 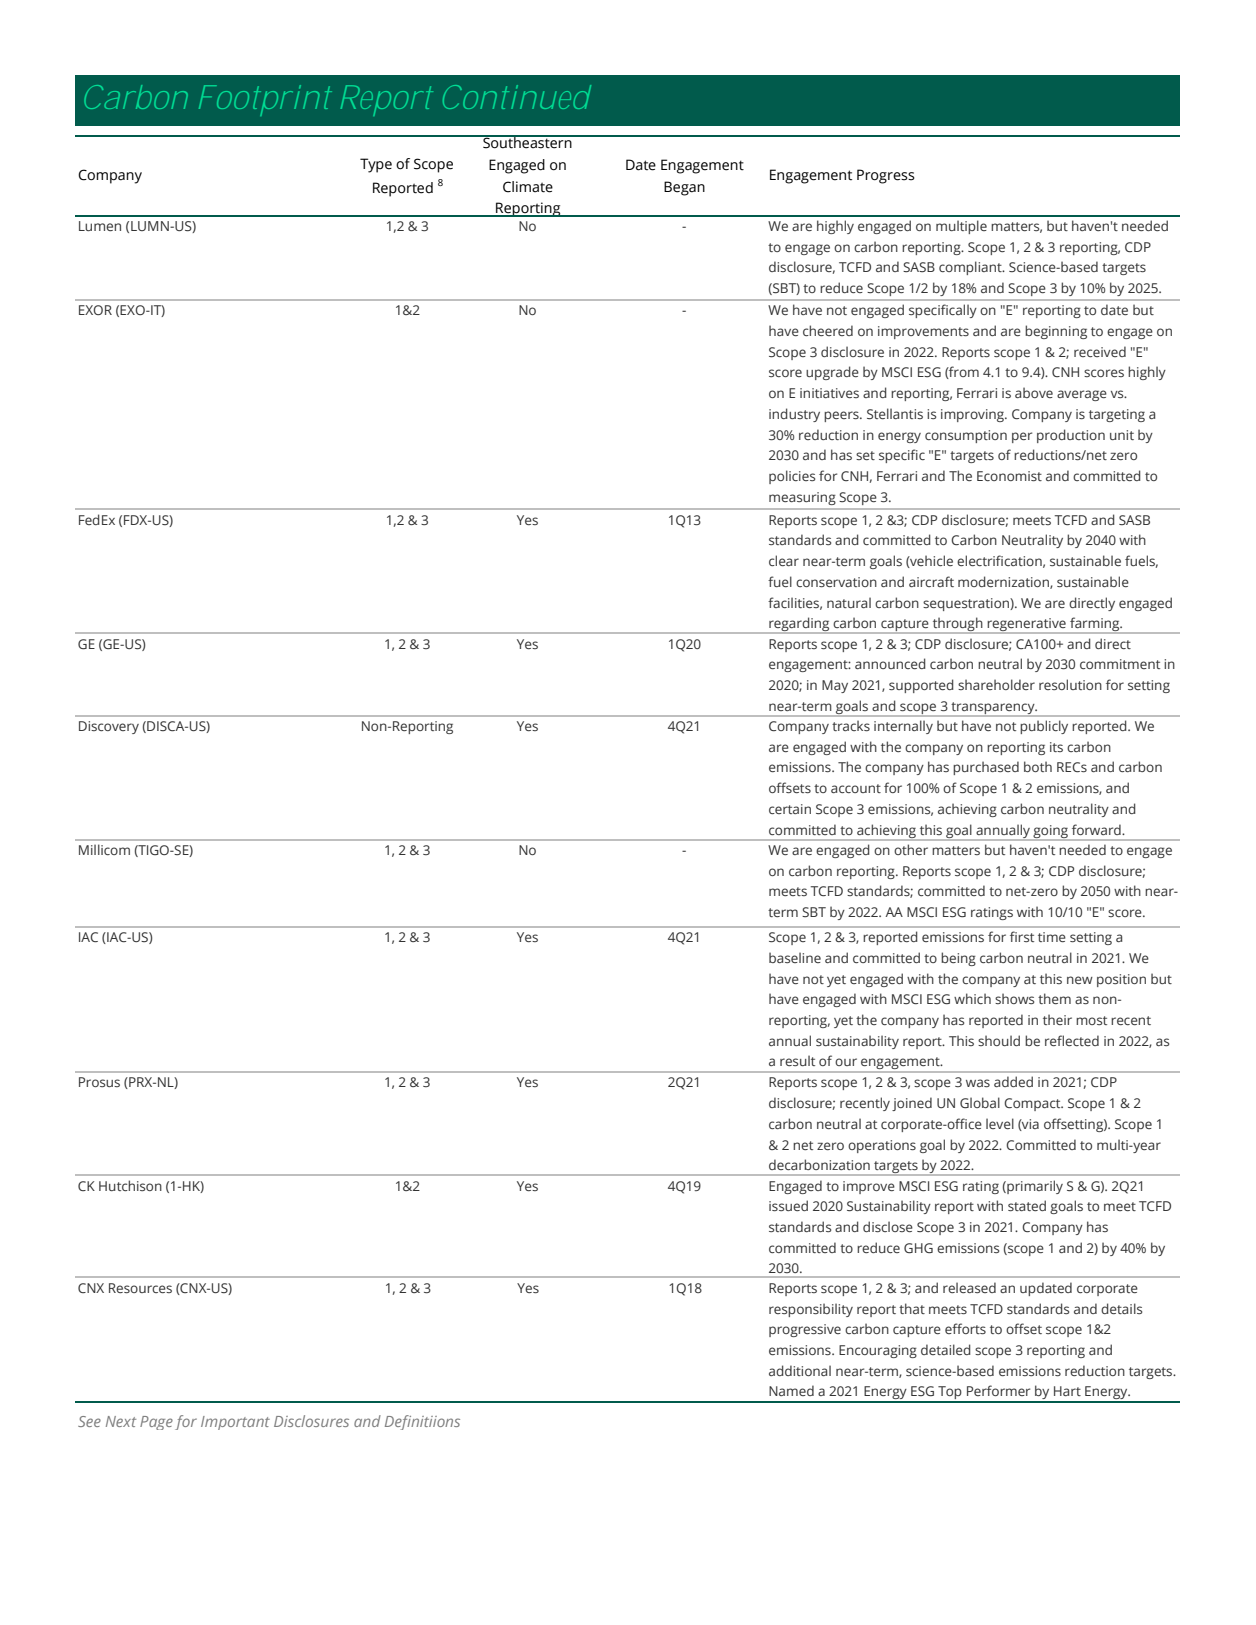 What do you see at coordinates (527, 142) in the screenshot?
I see `Southeastern` at bounding box center [527, 142].
